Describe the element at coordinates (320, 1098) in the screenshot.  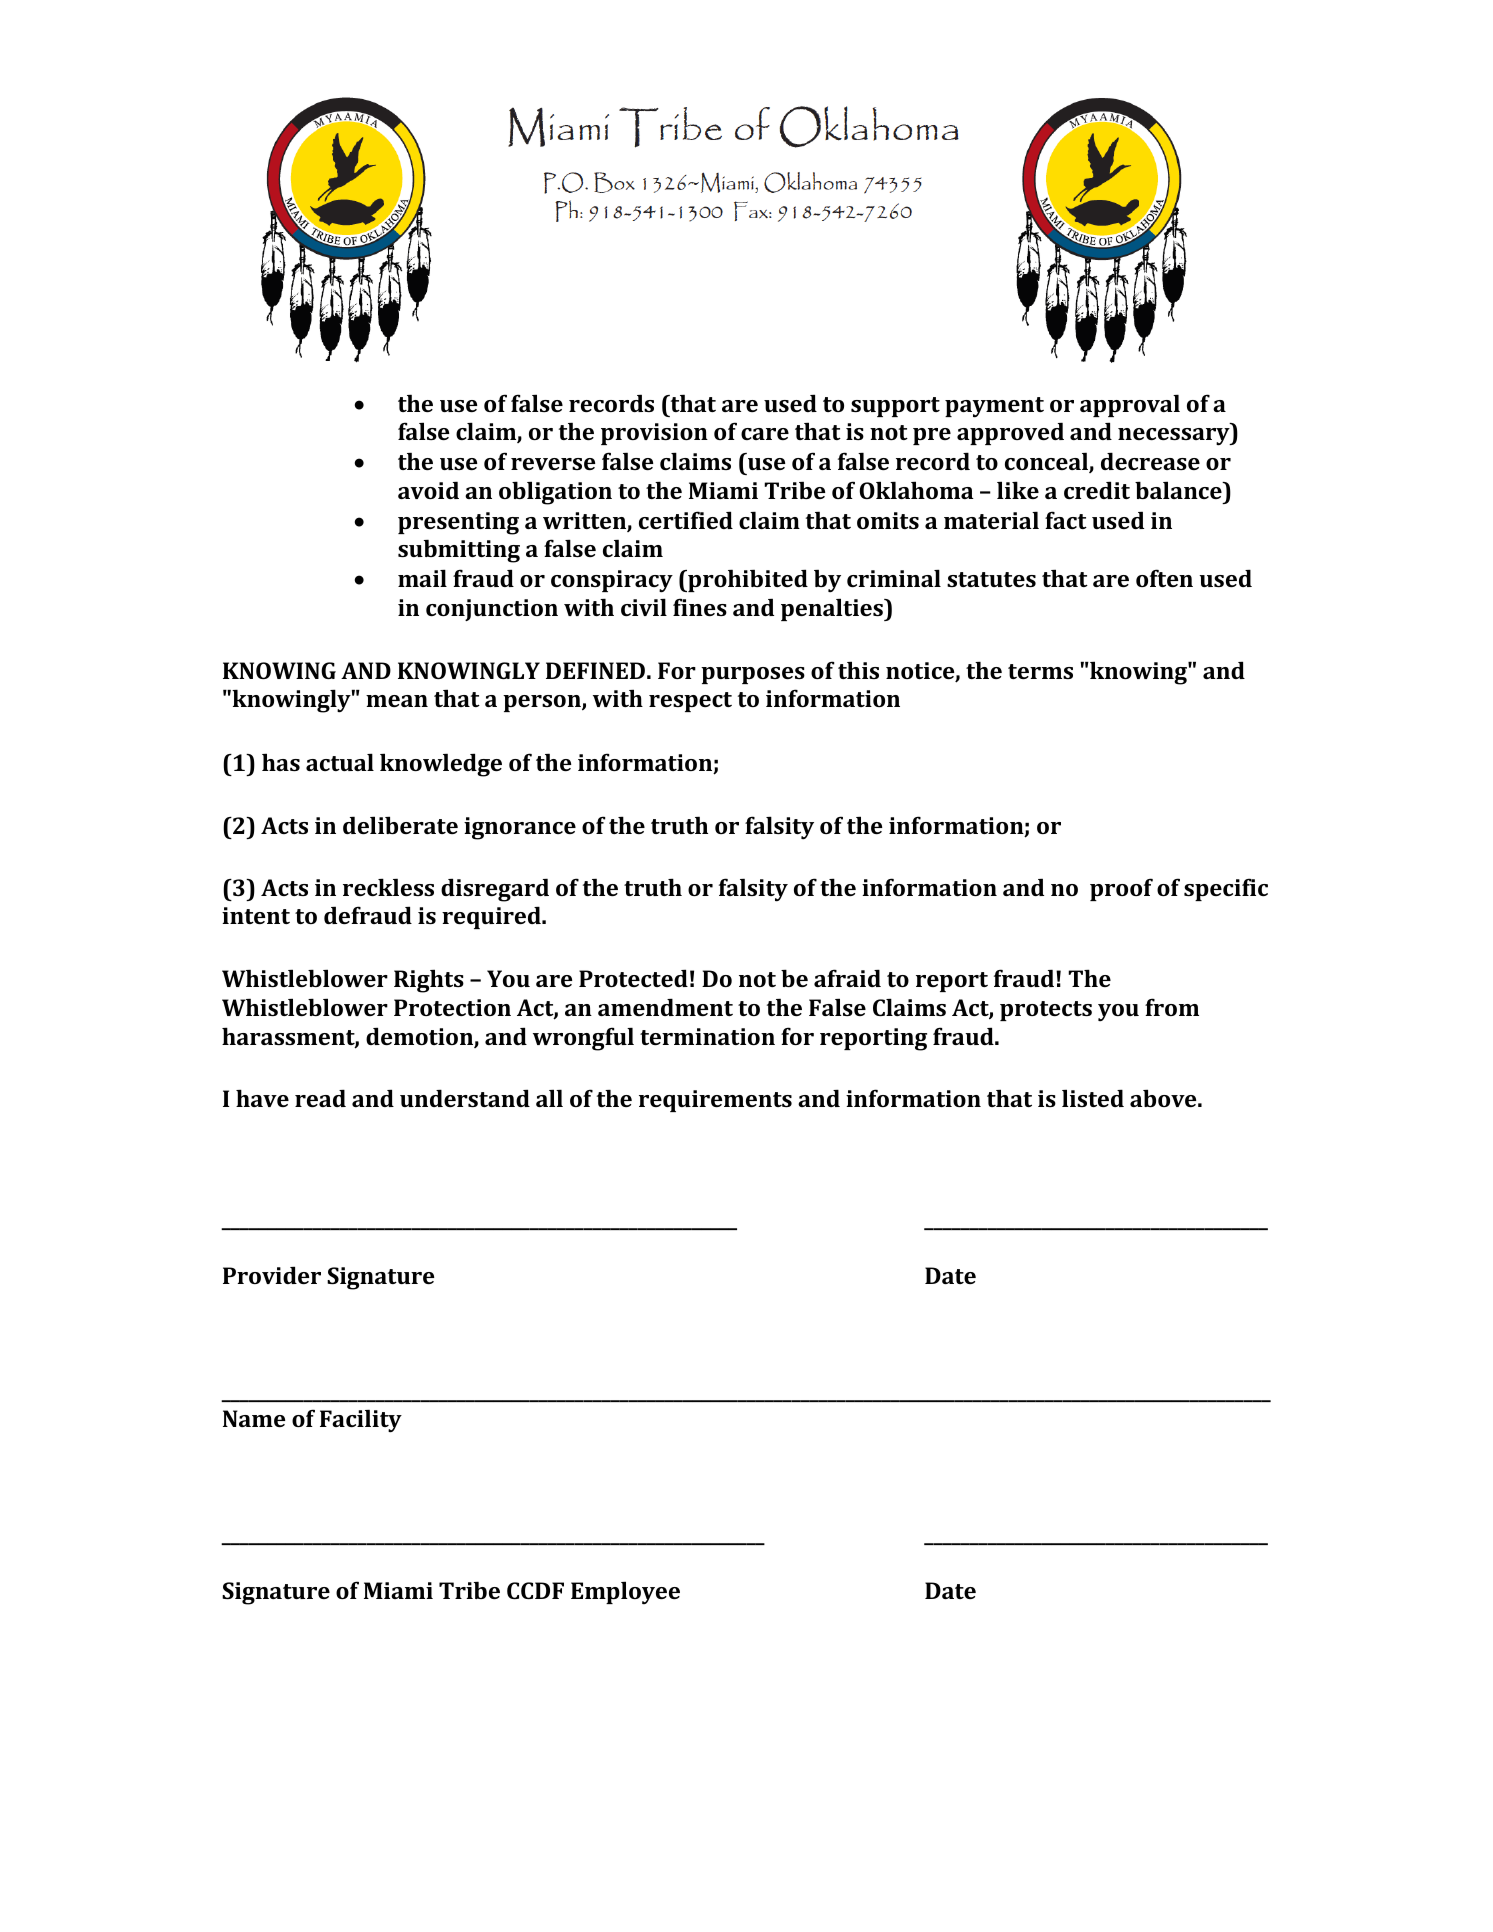
I see `read` at that location.
